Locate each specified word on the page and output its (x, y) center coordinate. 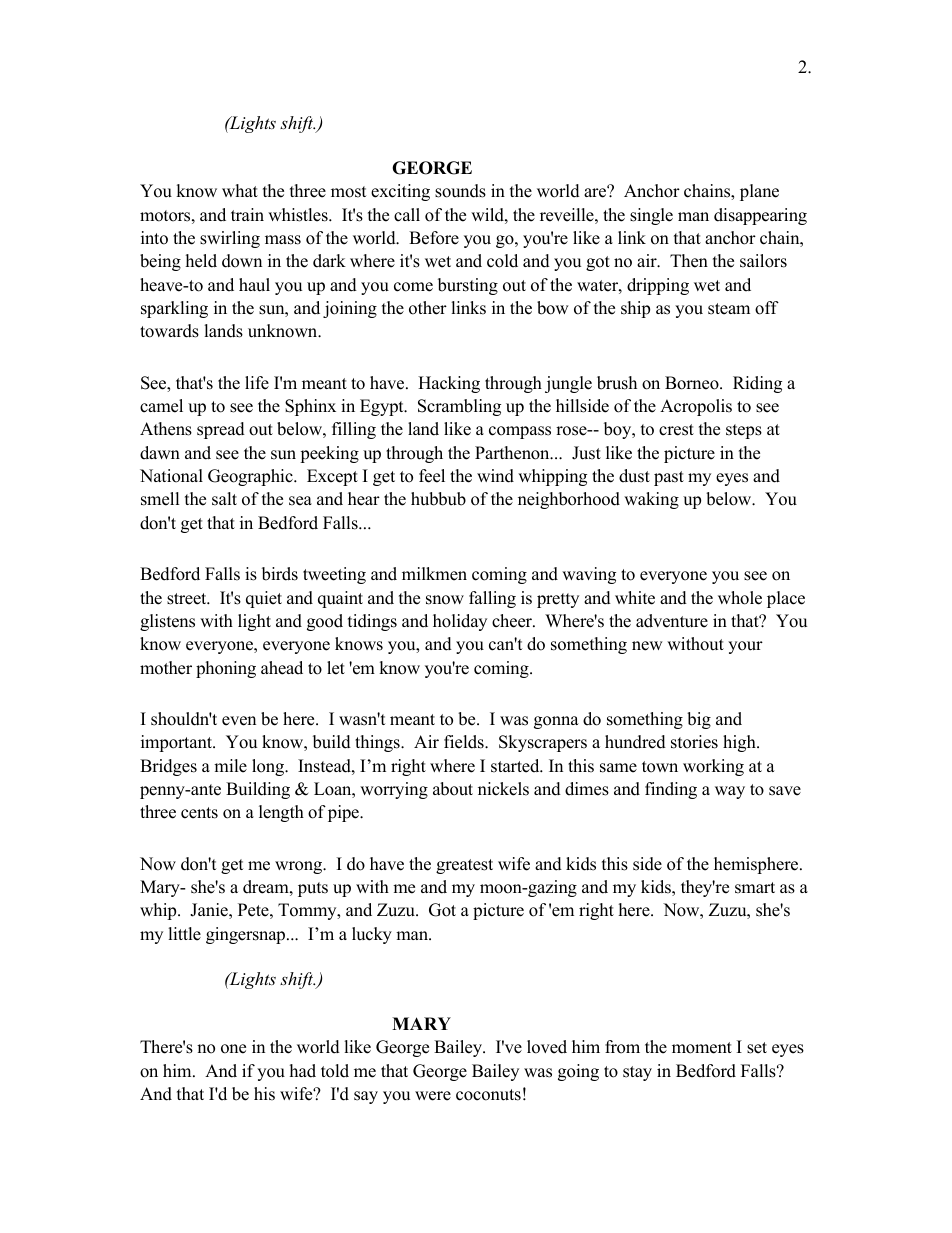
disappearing (760, 216)
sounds (460, 191)
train (247, 214)
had (303, 1071)
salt (224, 499)
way (730, 792)
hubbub (438, 499)
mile (230, 766)
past (669, 478)
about (453, 789)
